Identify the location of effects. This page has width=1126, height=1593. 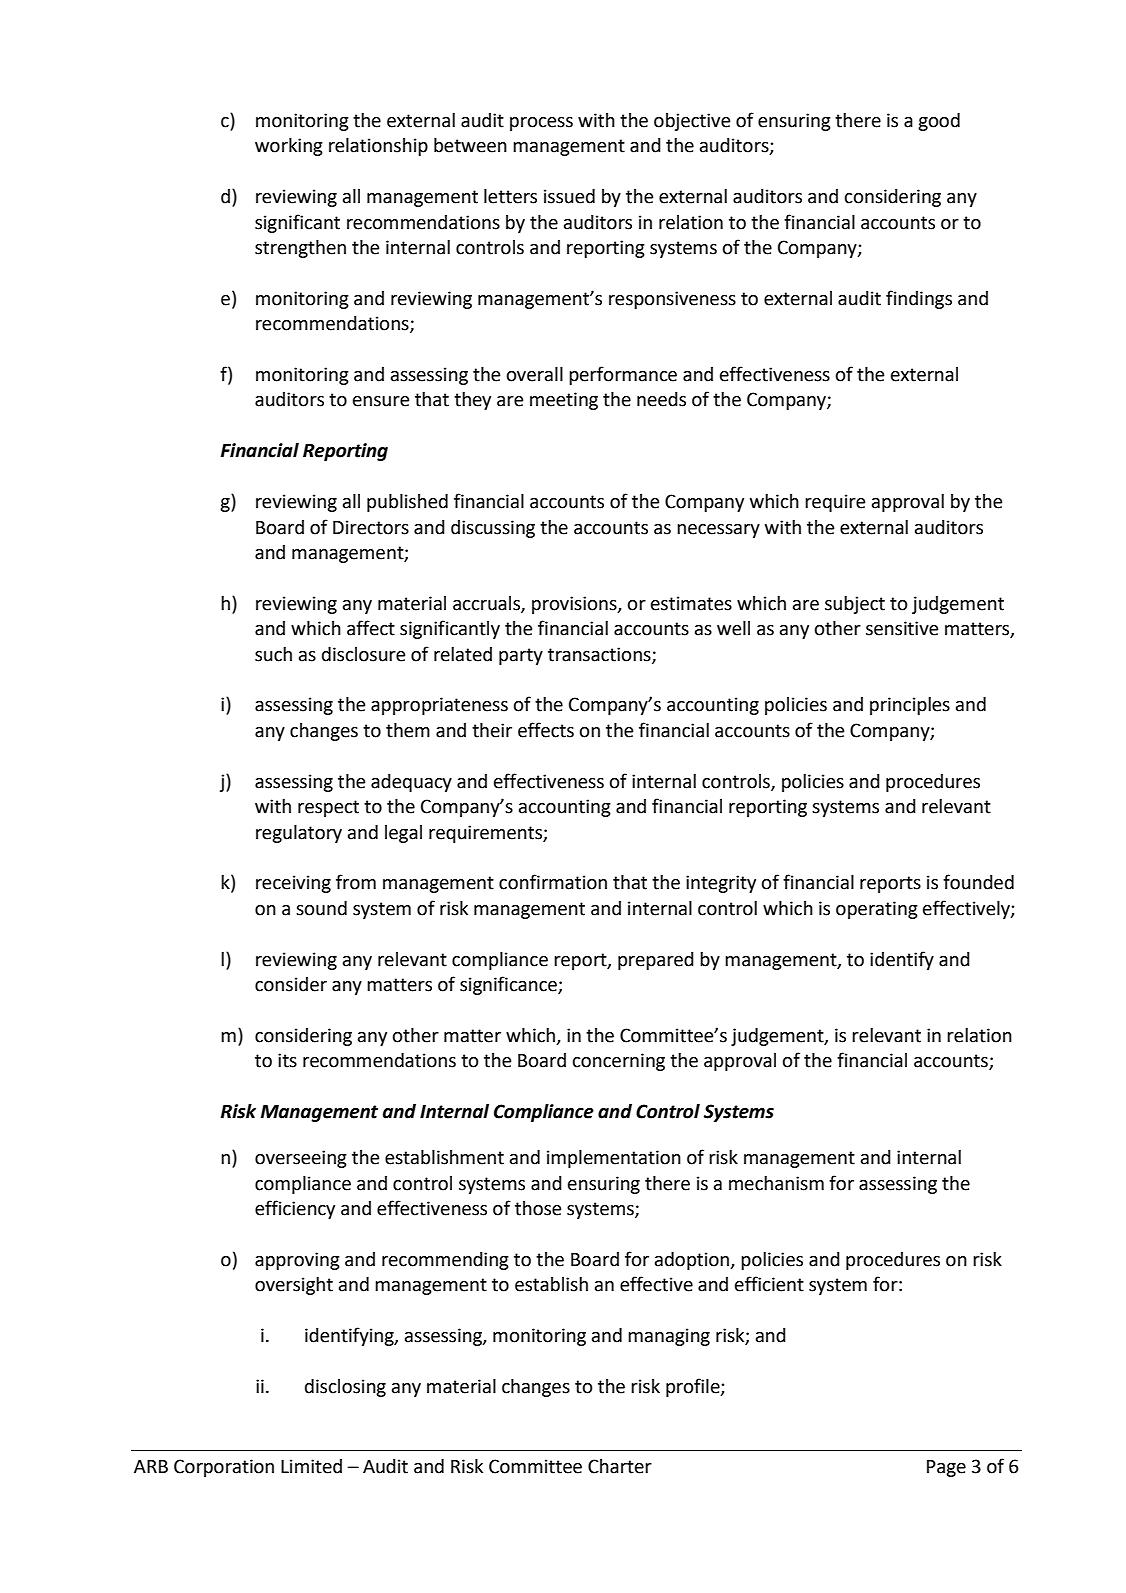
(546, 730).
